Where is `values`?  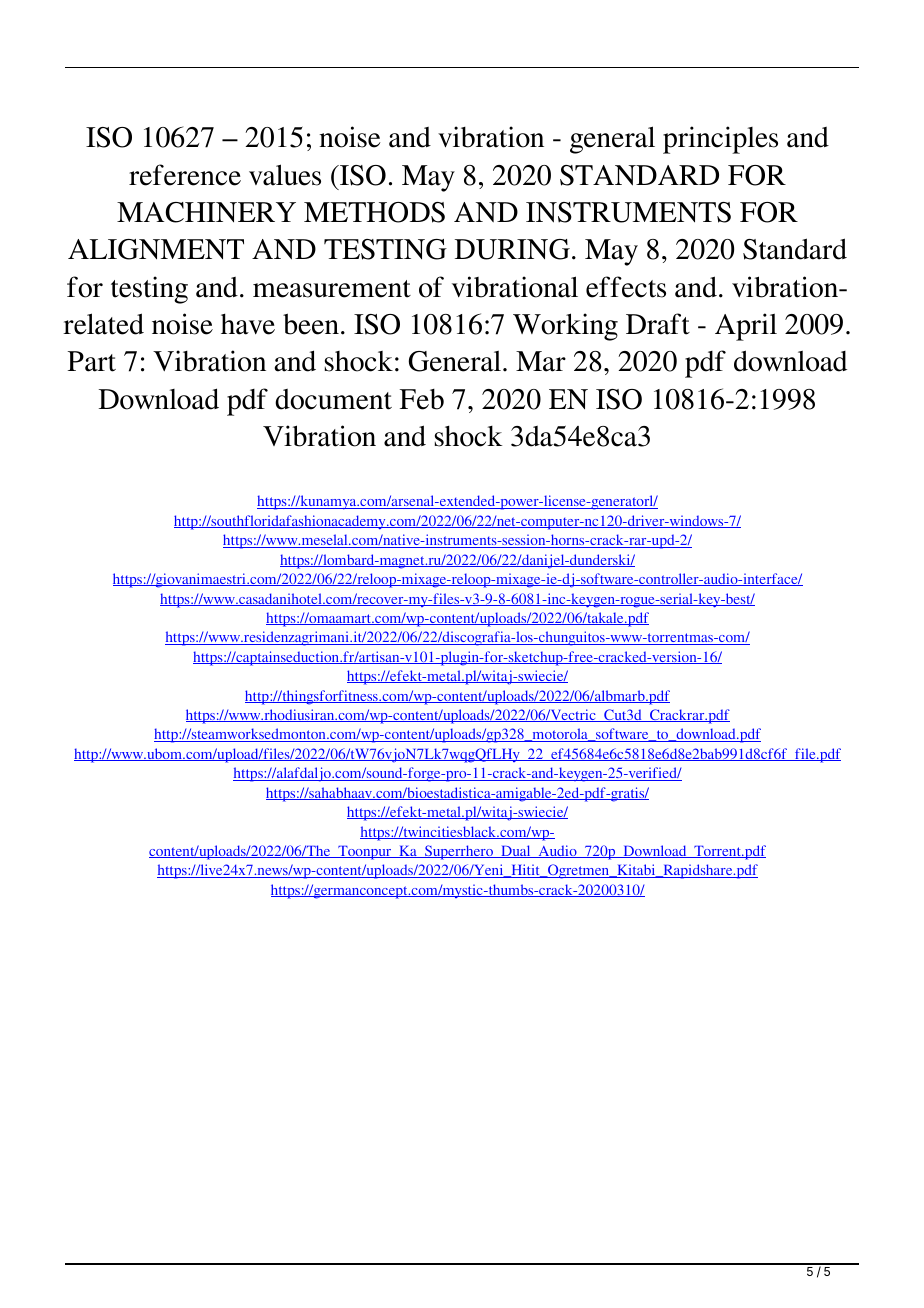 values is located at coordinates (285, 175).
